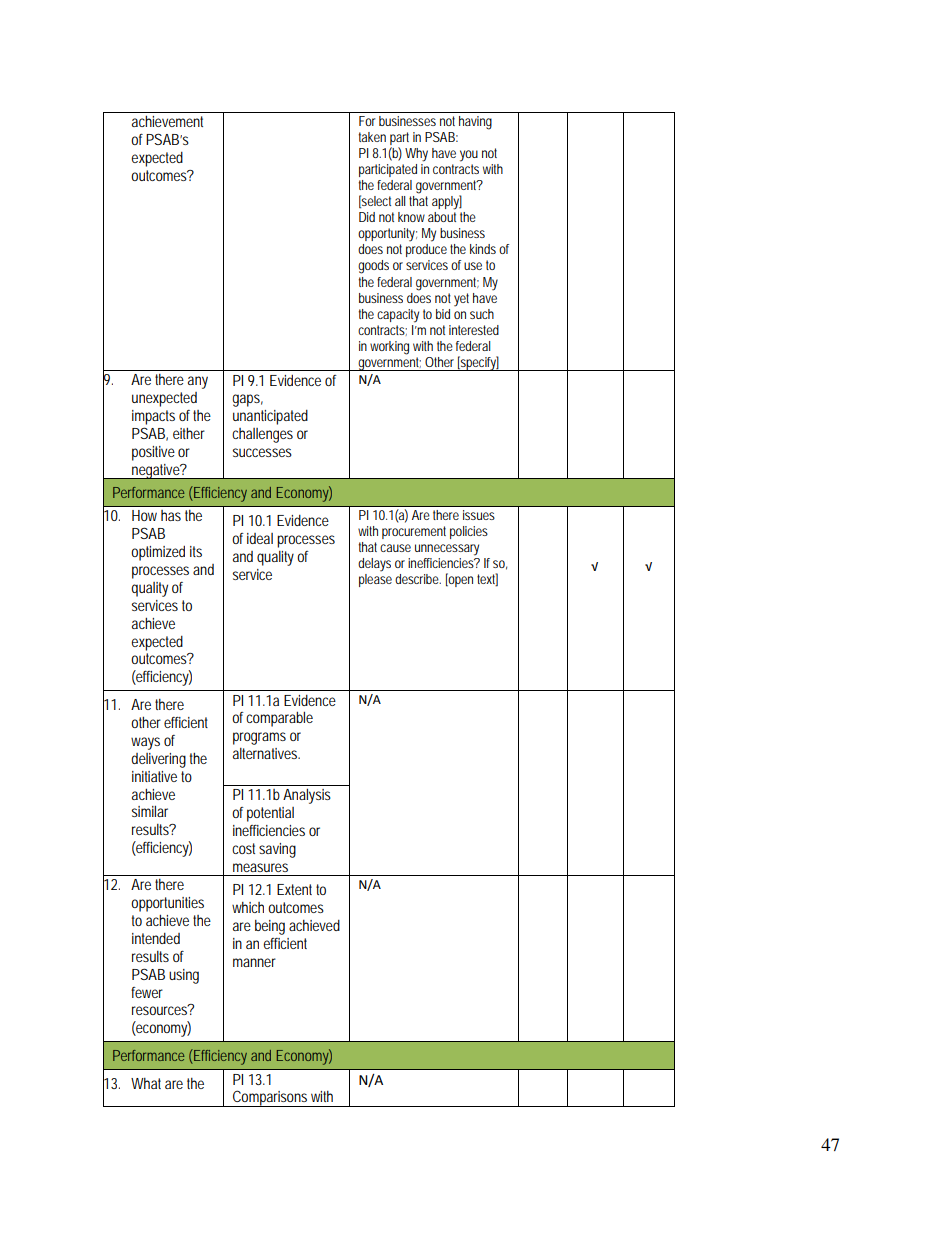 The width and height of the screenshot is (952, 1233). What do you see at coordinates (372, 137) in the screenshot?
I see `taken` at bounding box center [372, 137].
